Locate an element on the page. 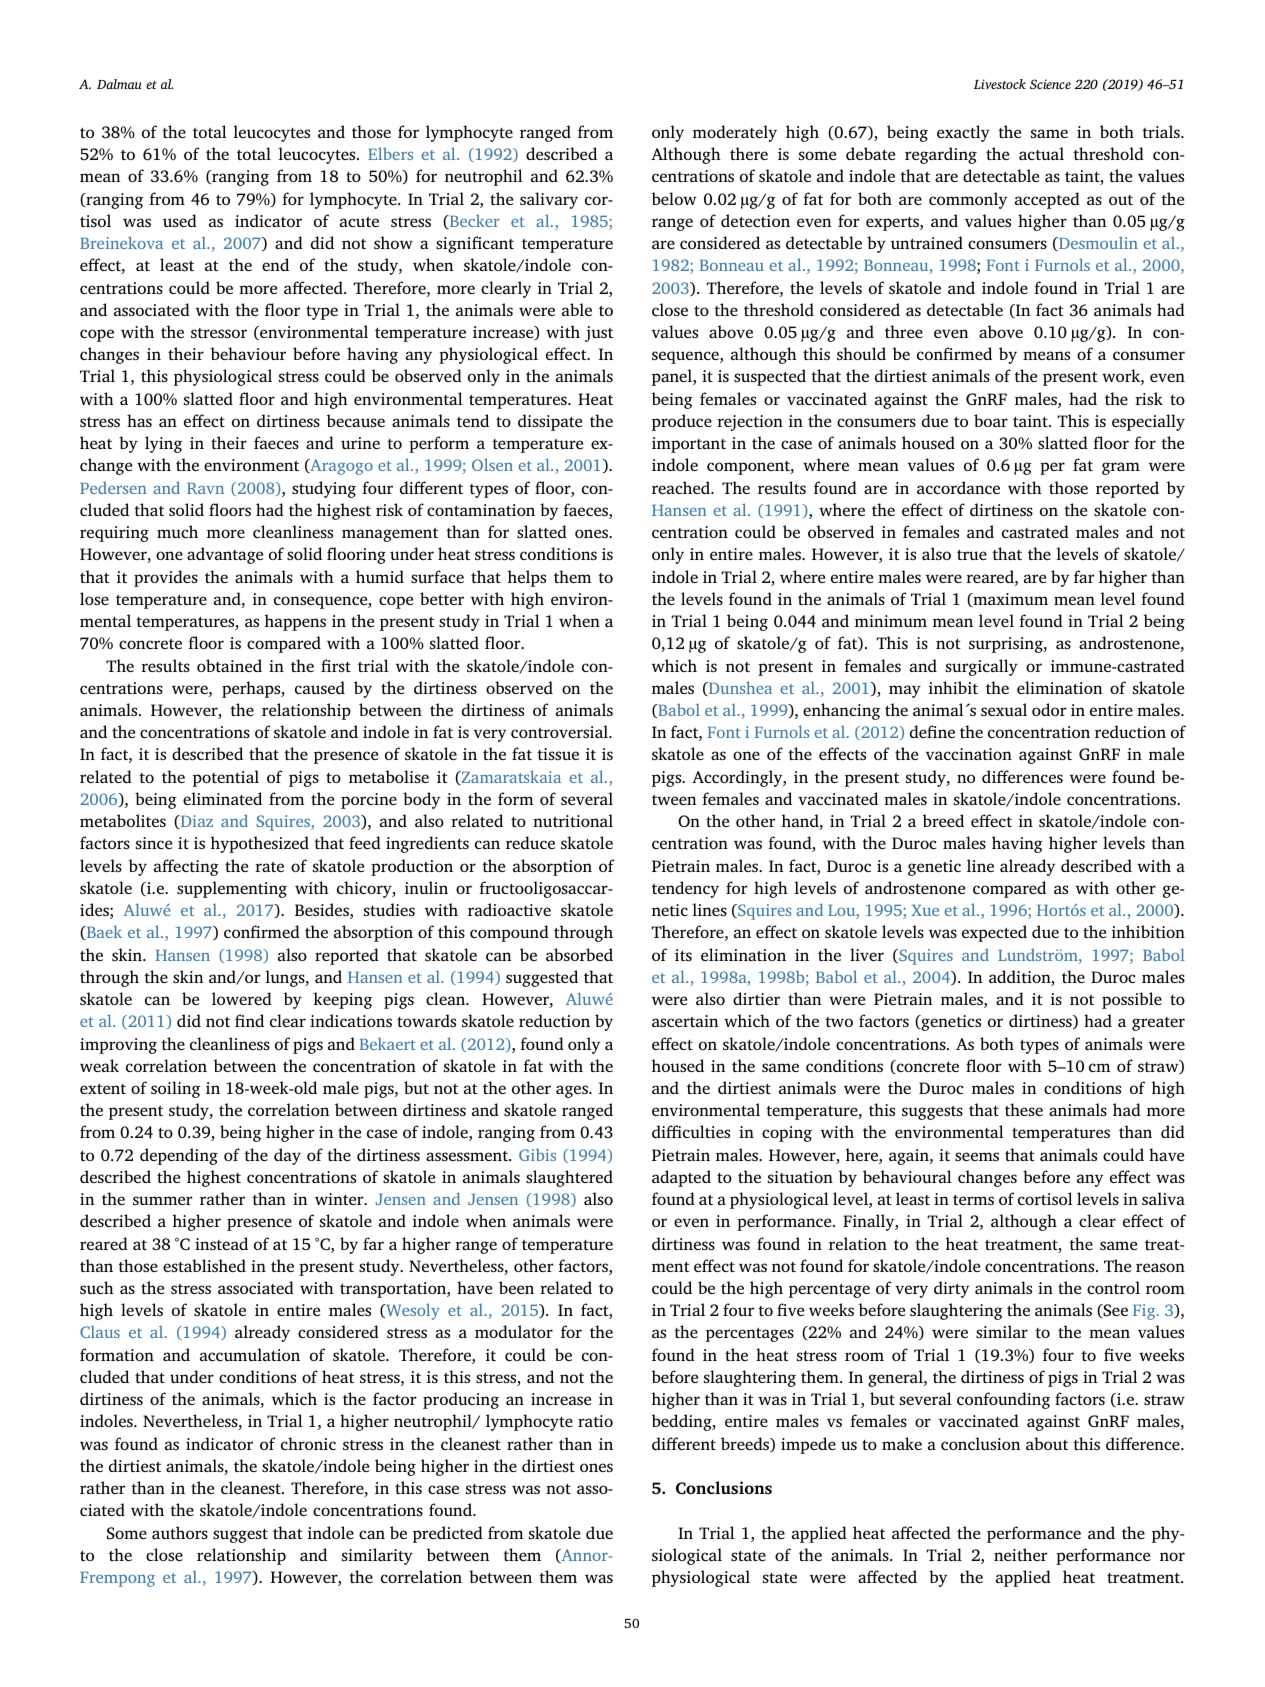 The image size is (1265, 1687). maximum is located at coordinates (1009, 600).
